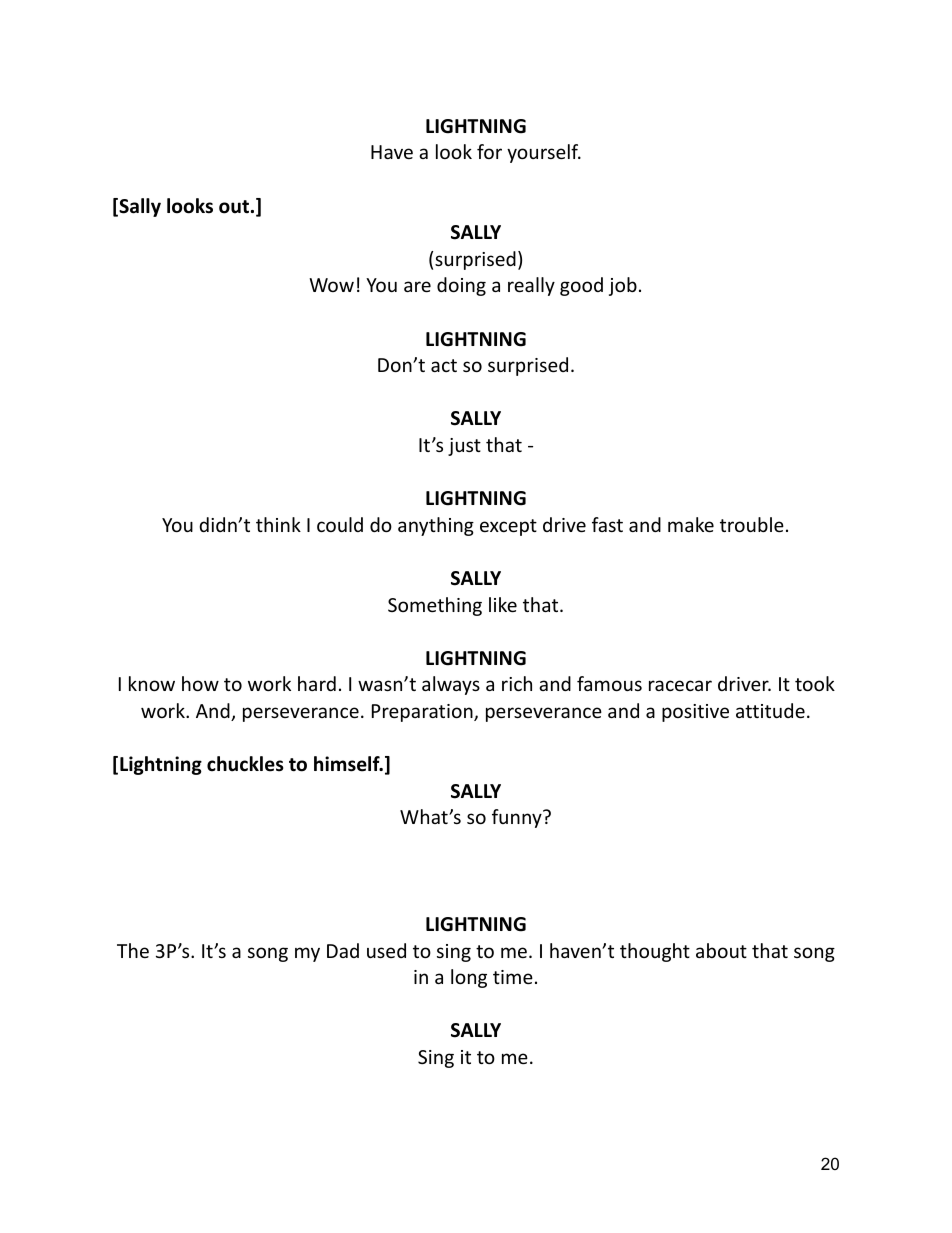  What do you see at coordinates (721, 950) in the screenshot?
I see `about` at bounding box center [721, 950].
